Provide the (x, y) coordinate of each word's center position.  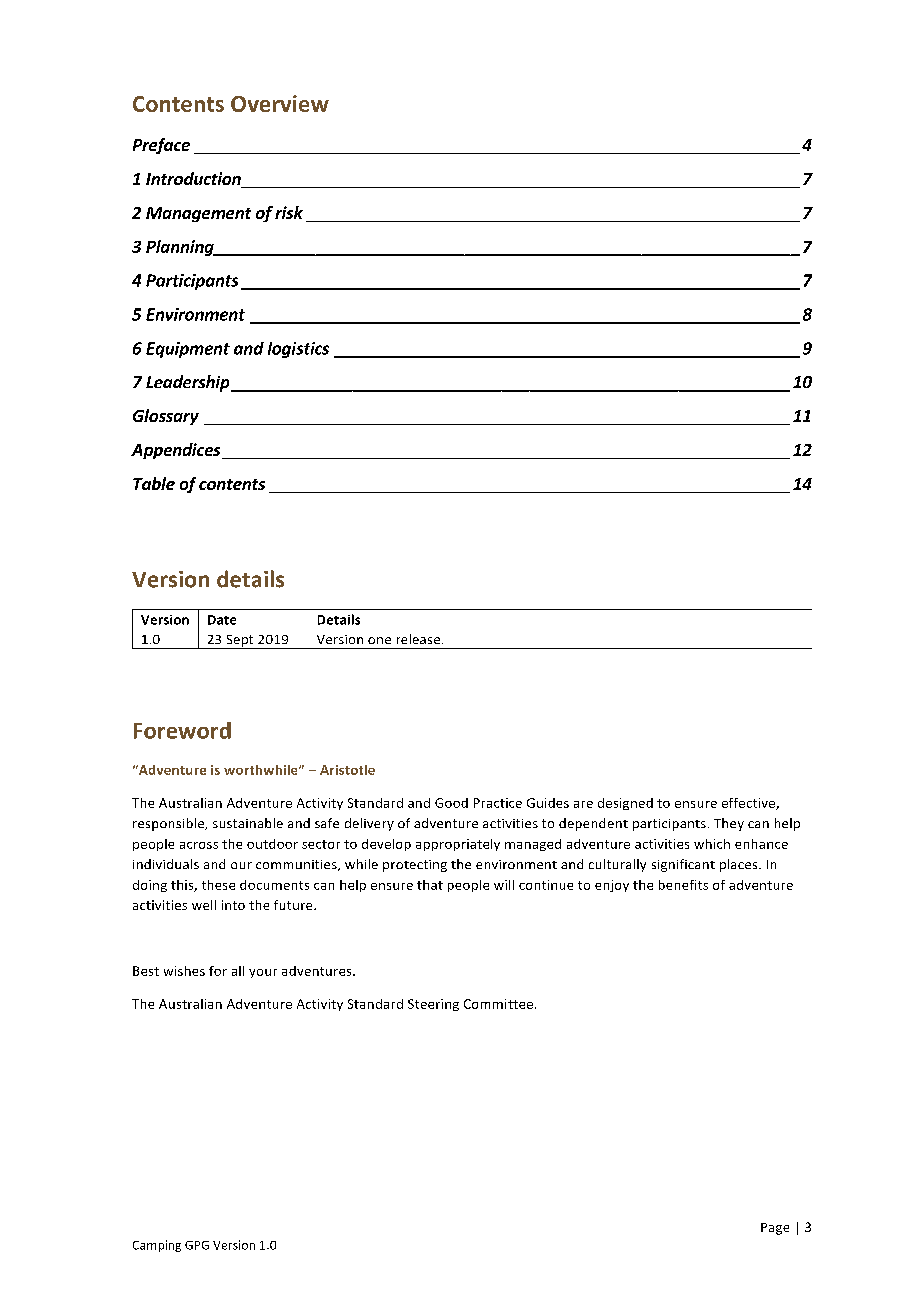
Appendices (177, 451)
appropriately (458, 845)
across (199, 845)
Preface (161, 146)
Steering (433, 1005)
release (420, 639)
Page (775, 1229)
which (712, 844)
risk (289, 212)
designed (625, 804)
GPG (197, 1245)
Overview (280, 103)
